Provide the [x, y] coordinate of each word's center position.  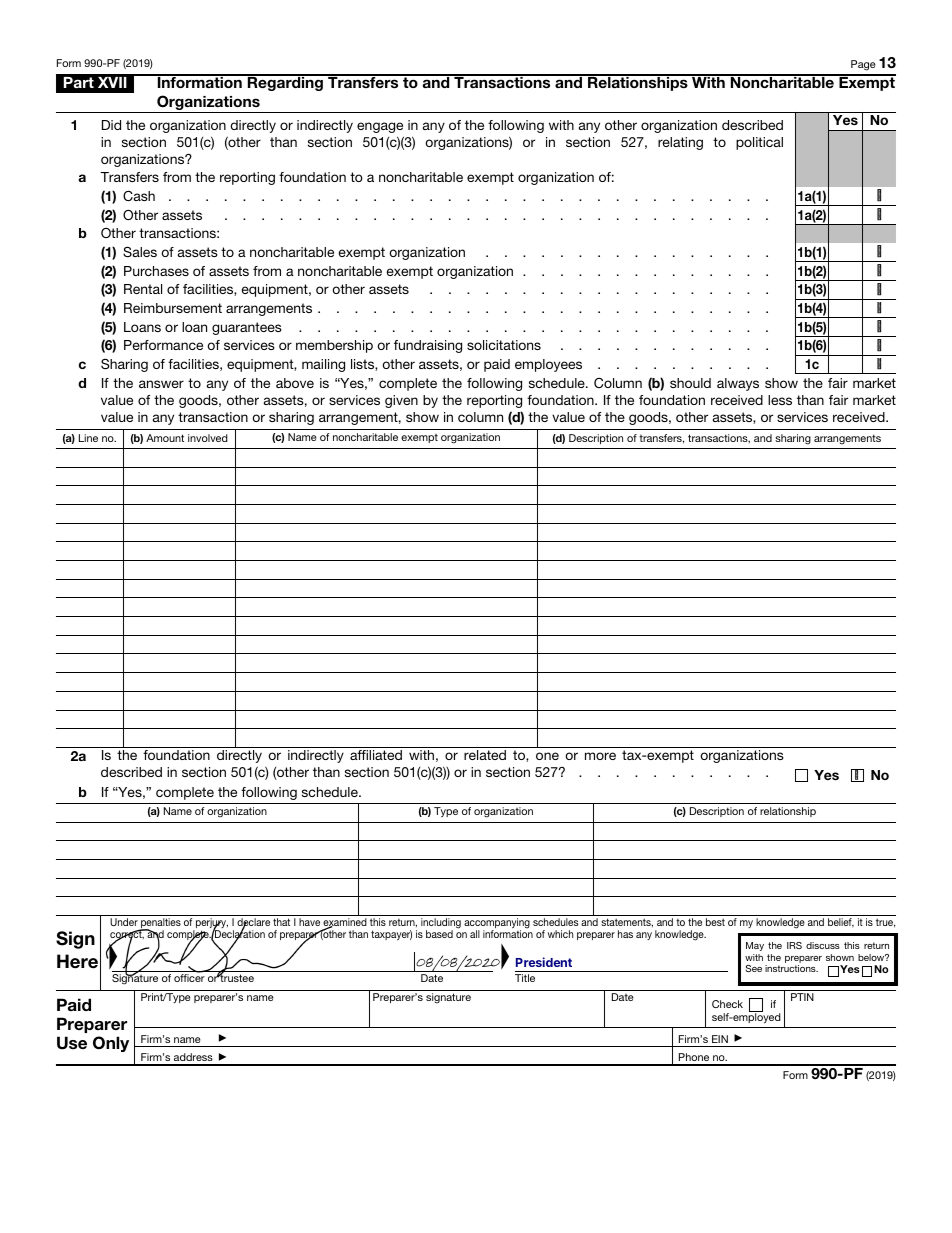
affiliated [376, 755]
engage [380, 127]
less [780, 400]
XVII [112, 82]
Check [727, 1004]
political [759, 143]
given [401, 401]
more [600, 756]
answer [161, 384]
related [485, 755]
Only [111, 1044]
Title [525, 978]
